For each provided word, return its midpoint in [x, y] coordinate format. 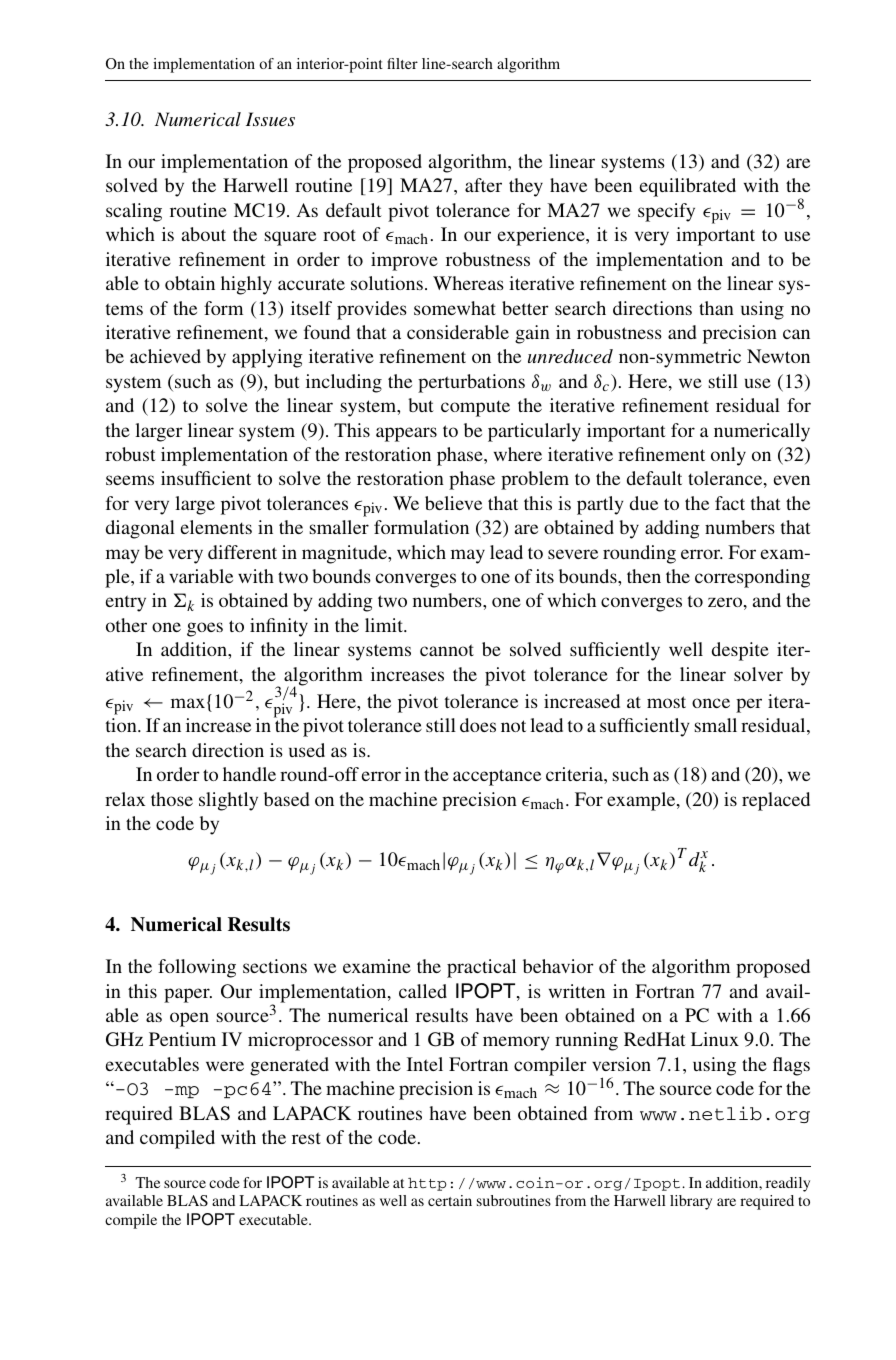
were [225, 1066]
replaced [776, 801]
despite [740, 651]
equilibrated [688, 187]
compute [475, 408]
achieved [165, 356]
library [691, 1202]
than [716, 308]
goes [205, 629]
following [197, 968]
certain [450, 1200]
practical [481, 968]
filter [402, 63]
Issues [270, 119]
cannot [447, 650]
